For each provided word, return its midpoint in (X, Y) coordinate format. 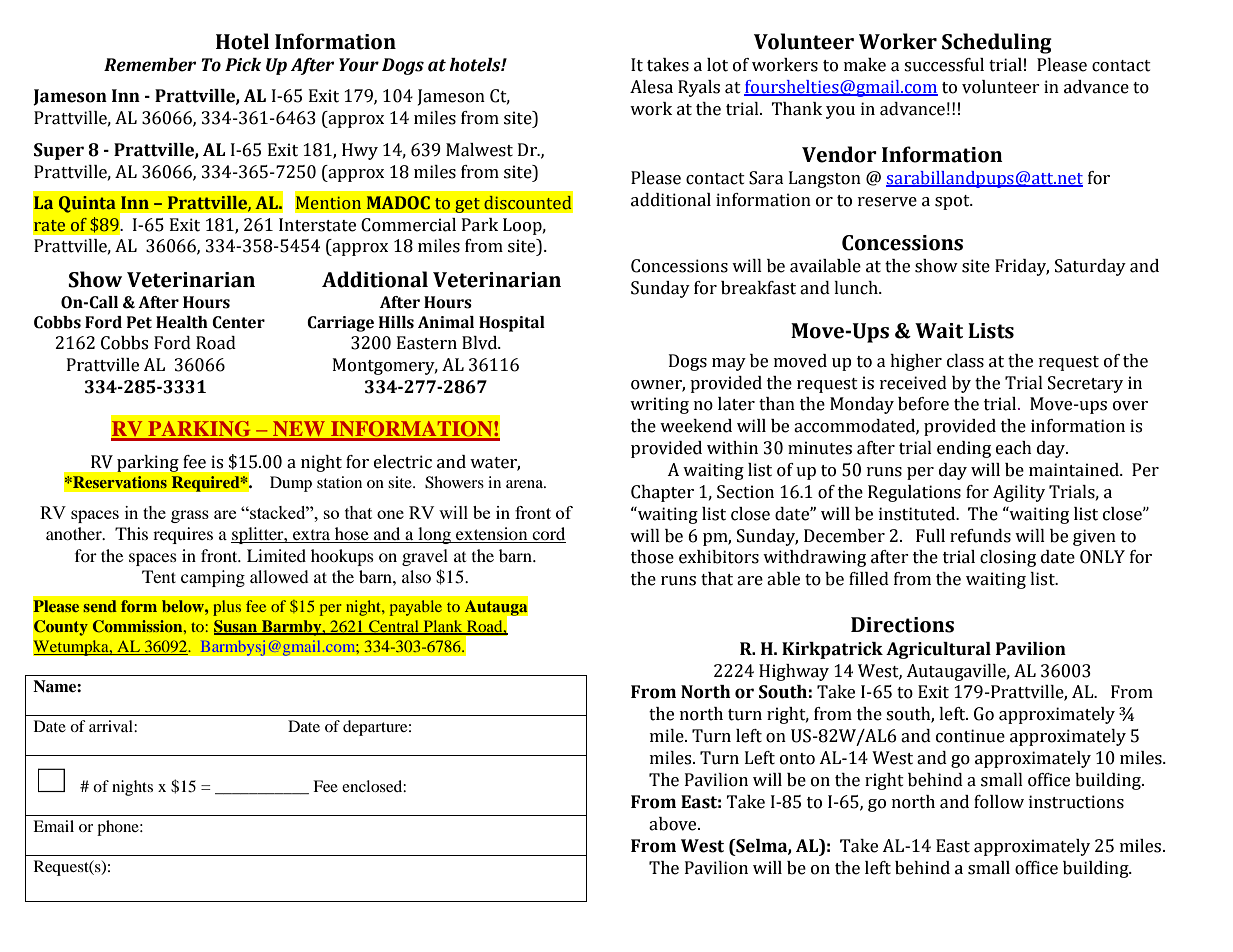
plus (227, 608)
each (1014, 448)
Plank (443, 627)
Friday (1022, 267)
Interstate (317, 225)
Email (53, 826)
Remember (150, 65)
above (674, 824)
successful (944, 65)
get (467, 205)
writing (659, 405)
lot (717, 65)
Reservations (119, 482)
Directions (902, 625)
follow (999, 802)
